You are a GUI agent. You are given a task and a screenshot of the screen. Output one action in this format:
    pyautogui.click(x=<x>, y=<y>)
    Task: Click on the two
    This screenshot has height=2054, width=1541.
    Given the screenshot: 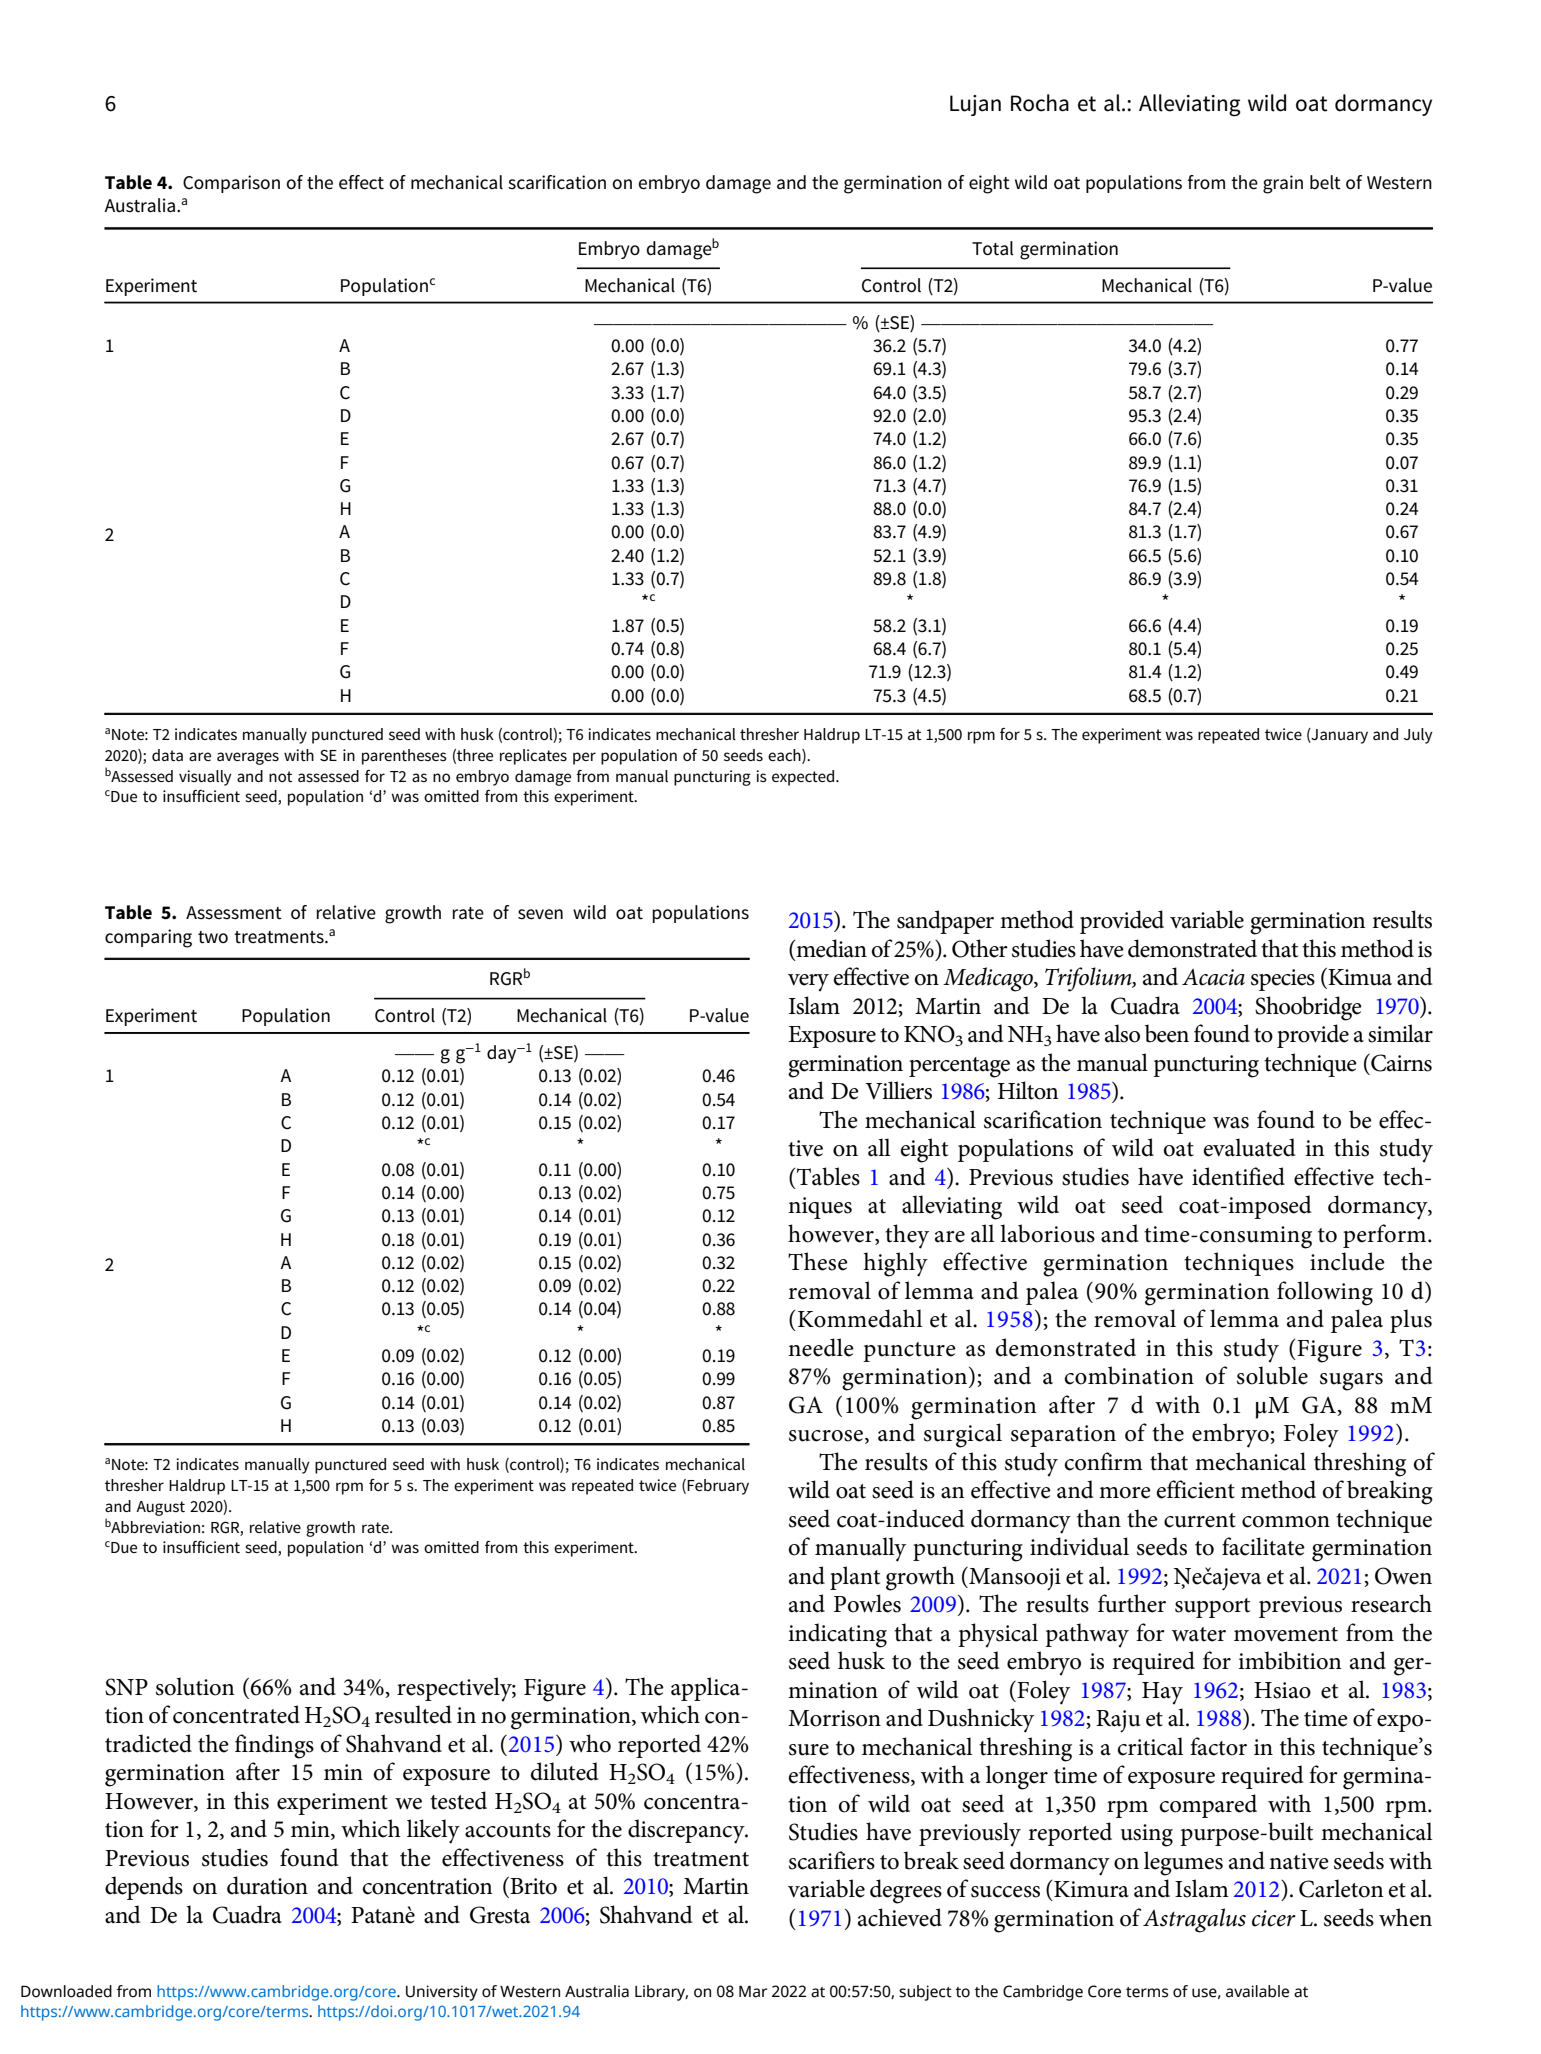 What is the action you would take?
    pyautogui.click(x=213, y=937)
